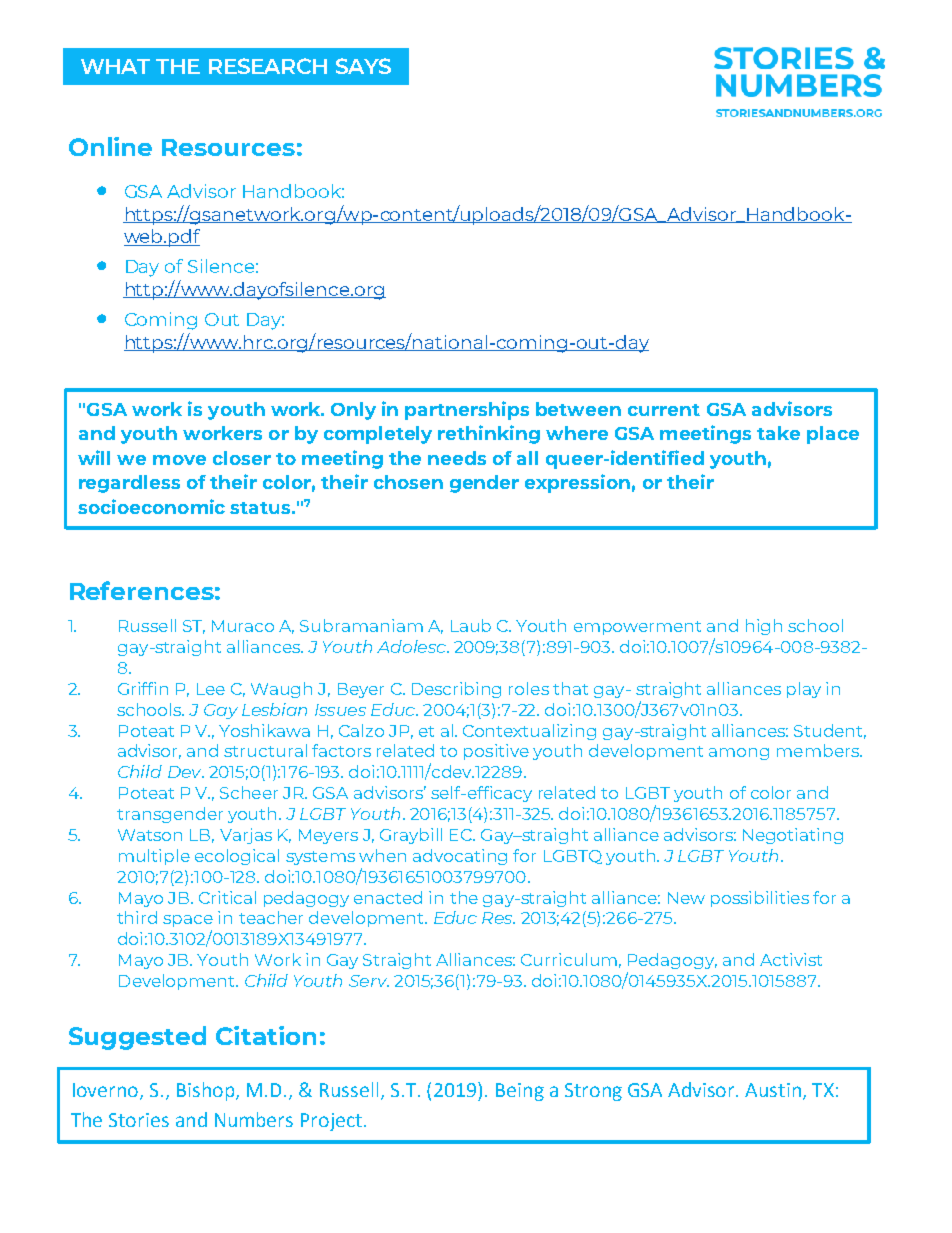  I want to click on Scheer, so click(249, 792).
